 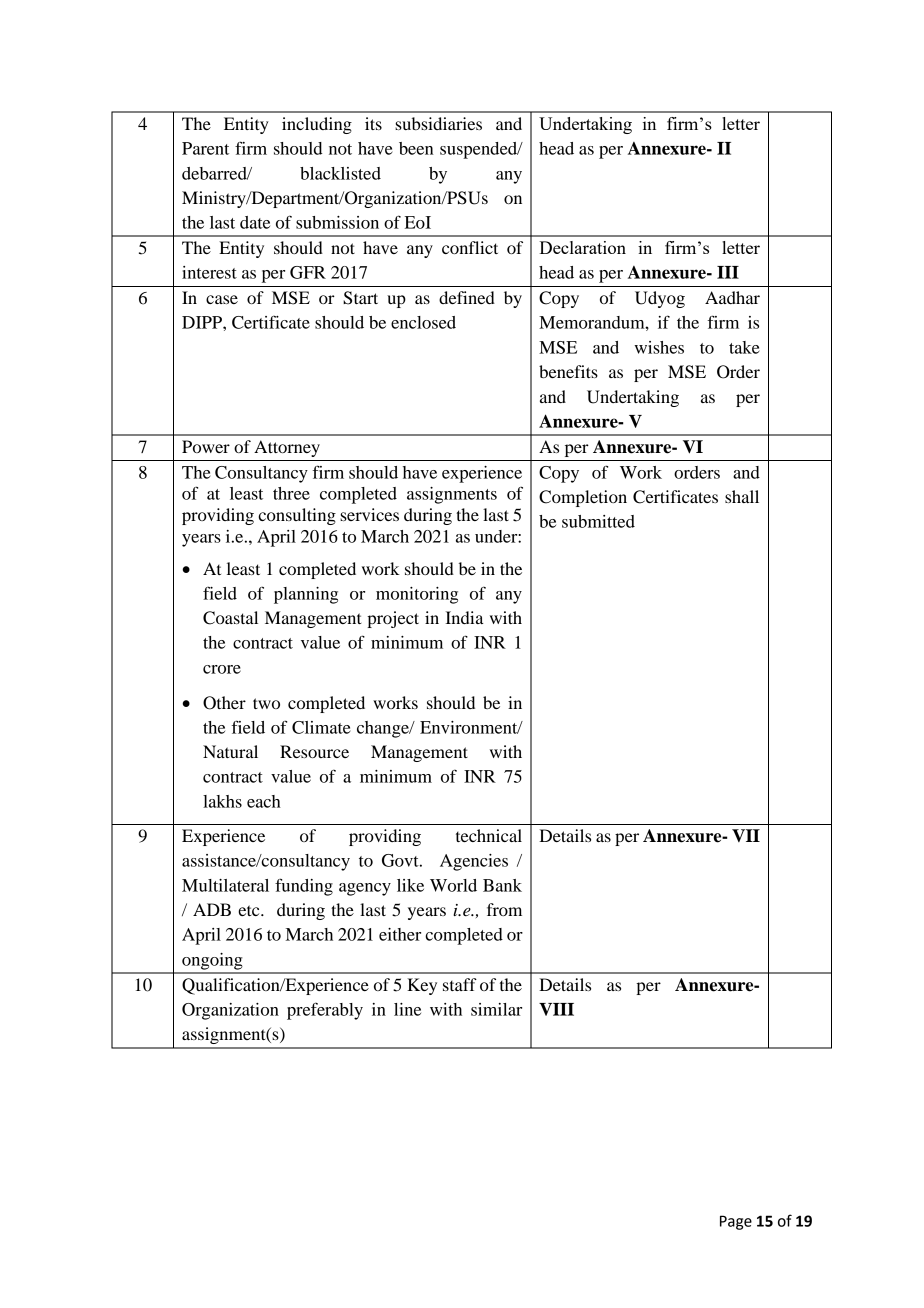 I want to click on India, so click(x=464, y=617).
